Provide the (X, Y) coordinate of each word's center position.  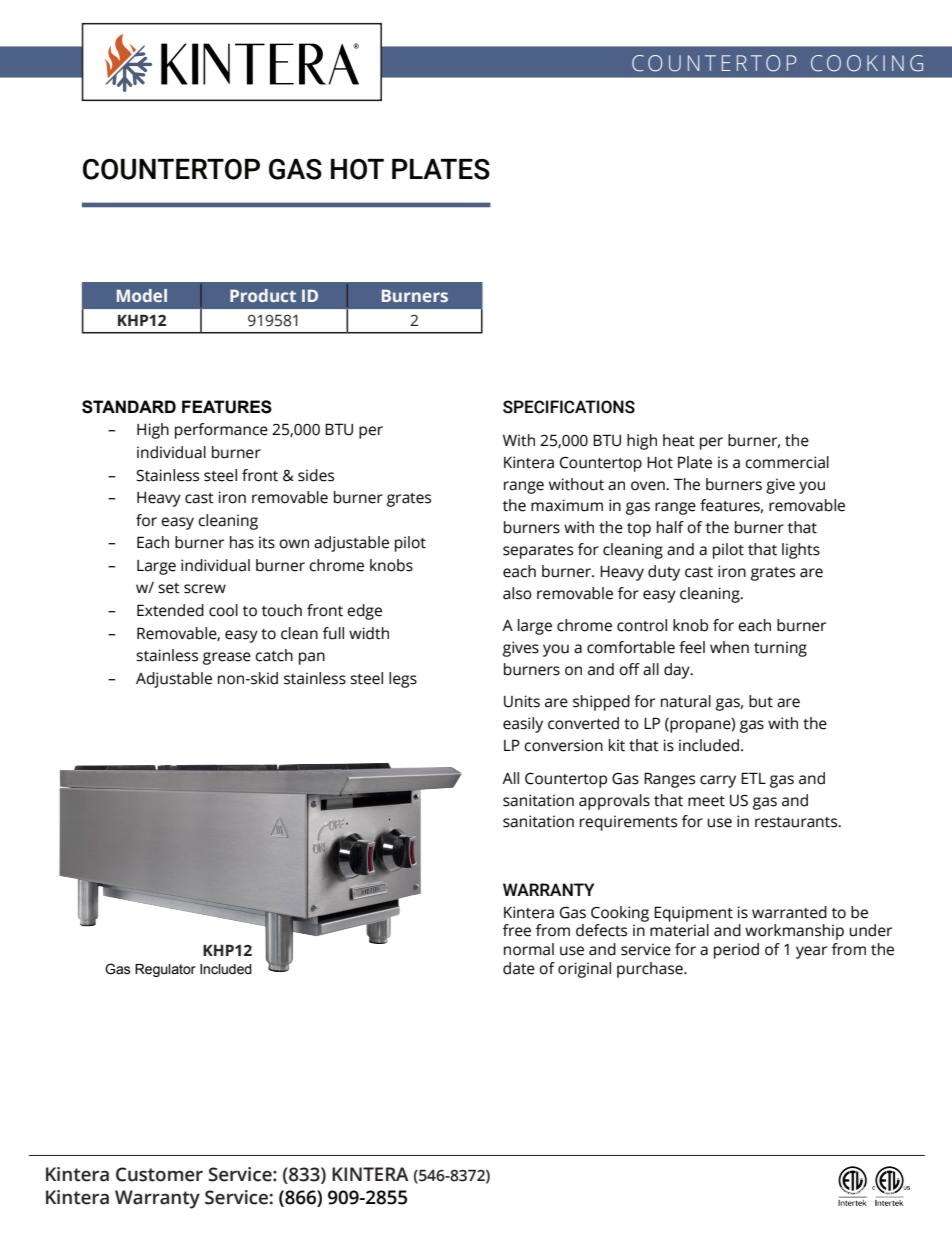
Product (263, 295)
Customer (159, 1174)
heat (679, 440)
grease (227, 658)
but (761, 701)
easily (523, 725)
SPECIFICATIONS (569, 407)
